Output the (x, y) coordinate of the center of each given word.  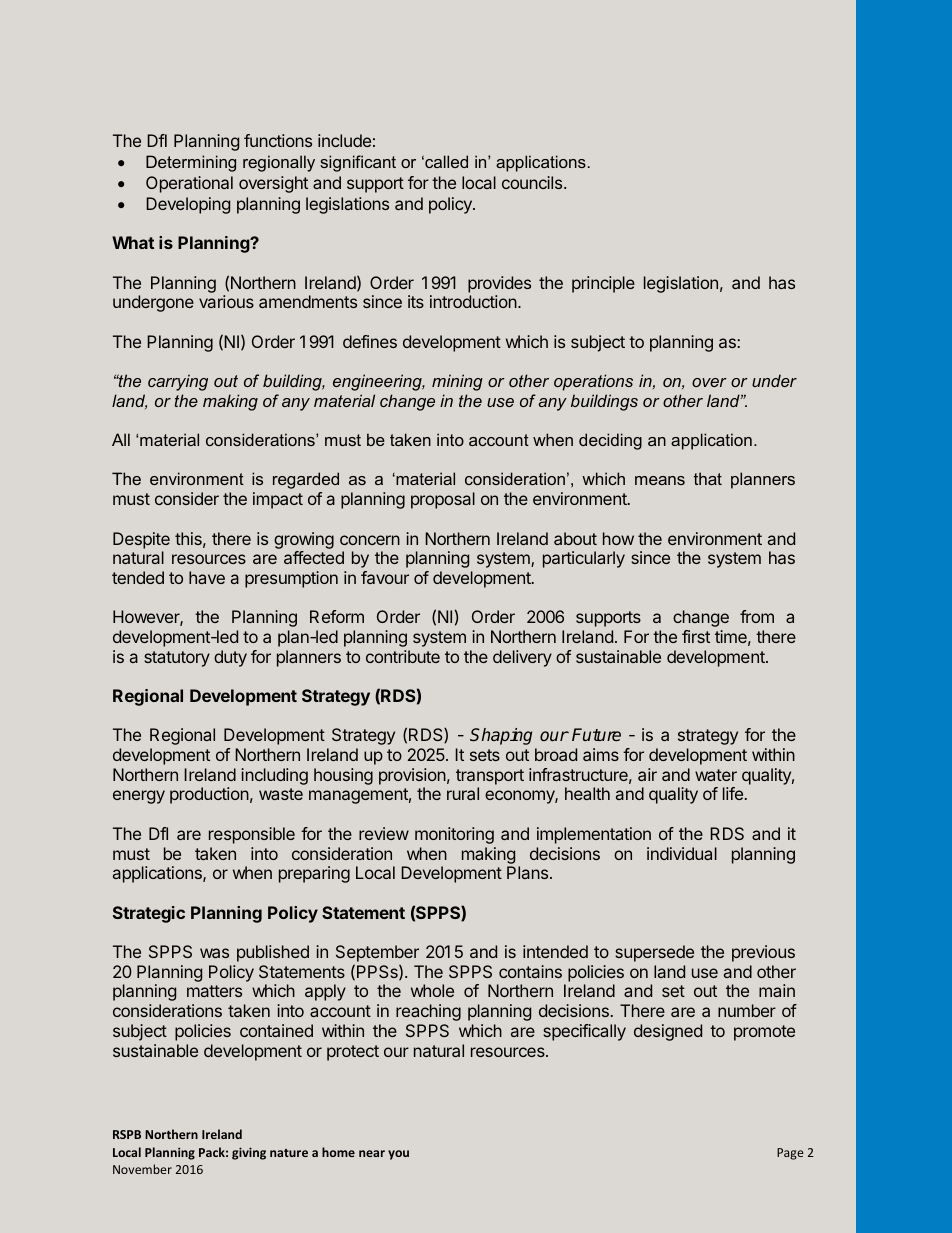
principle (603, 284)
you (398, 1155)
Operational (189, 184)
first (696, 636)
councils (533, 182)
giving (249, 1153)
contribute (403, 656)
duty (230, 658)
